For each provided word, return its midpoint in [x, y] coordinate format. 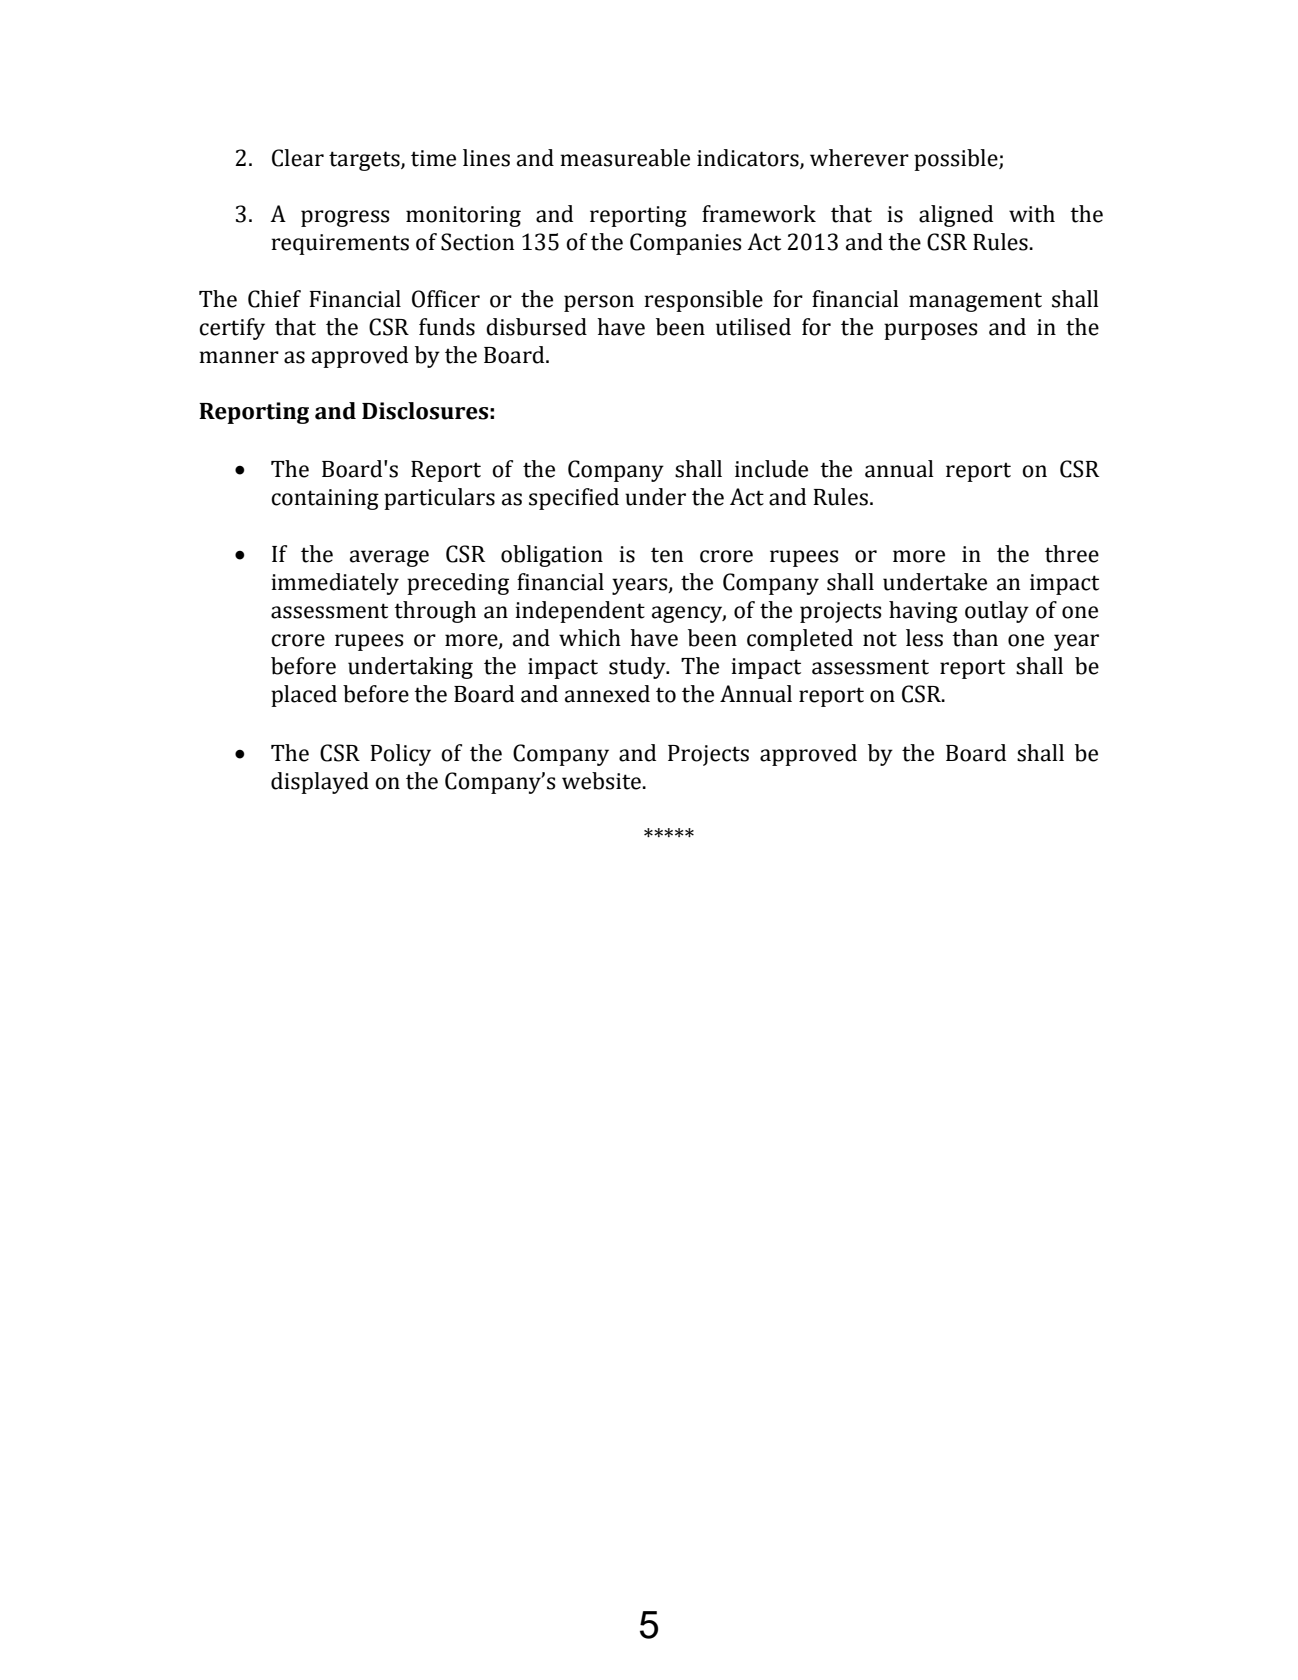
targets [365, 161]
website [601, 781]
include [771, 469]
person [599, 303]
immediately [335, 584]
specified [574, 499]
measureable [625, 158]
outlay [997, 612]
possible [957, 160]
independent [580, 612]
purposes [930, 331]
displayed [320, 783]
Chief [274, 299]
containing [325, 499]
